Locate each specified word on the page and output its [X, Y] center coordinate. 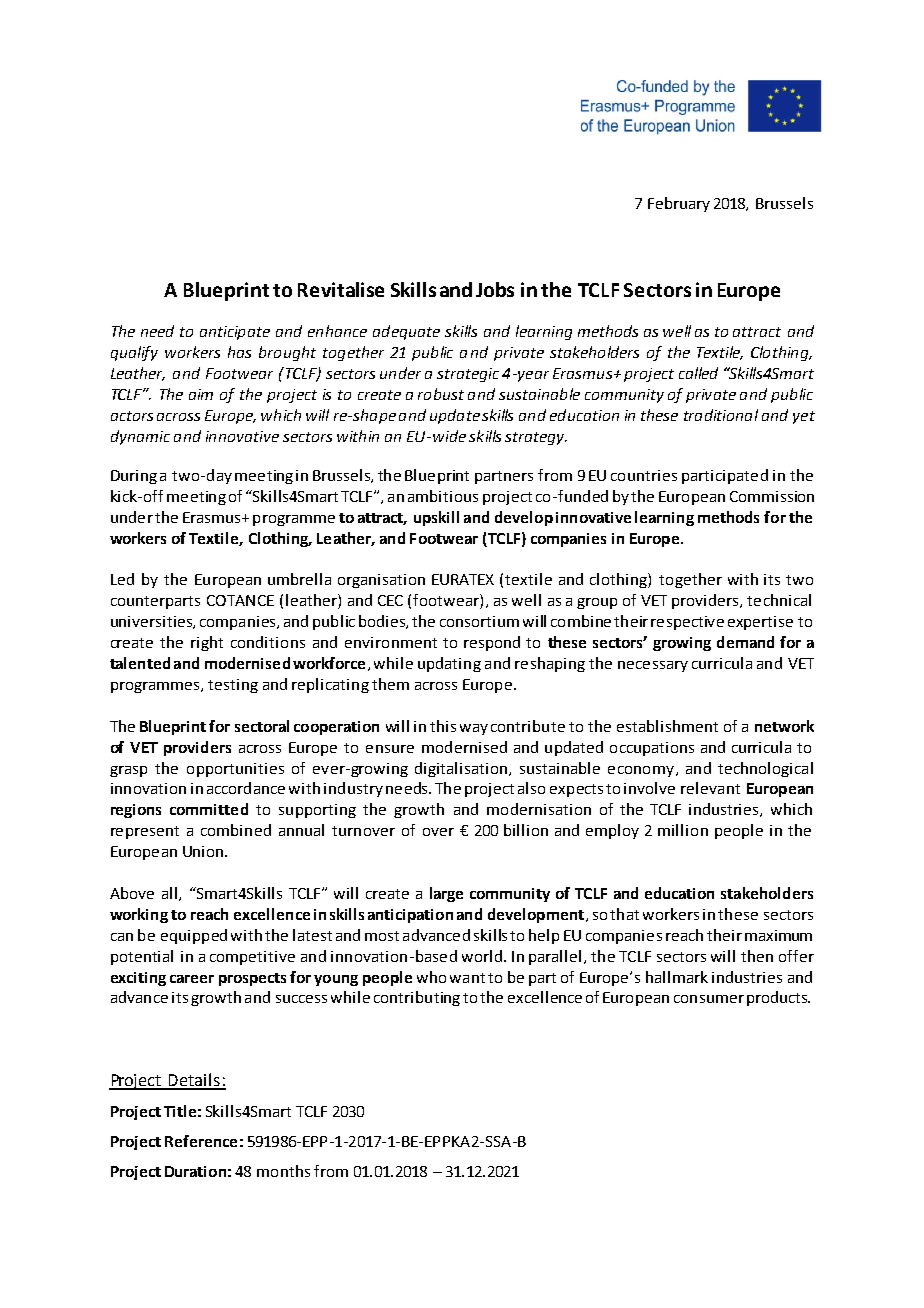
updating [449, 664]
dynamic [140, 437]
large [446, 894]
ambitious [443, 496]
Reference [201, 1141]
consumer [709, 999]
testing [233, 686]
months [283, 1171]
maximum [778, 935]
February [679, 204]
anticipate [235, 333]
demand [745, 642]
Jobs [495, 289]
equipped [194, 936]
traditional [721, 415]
